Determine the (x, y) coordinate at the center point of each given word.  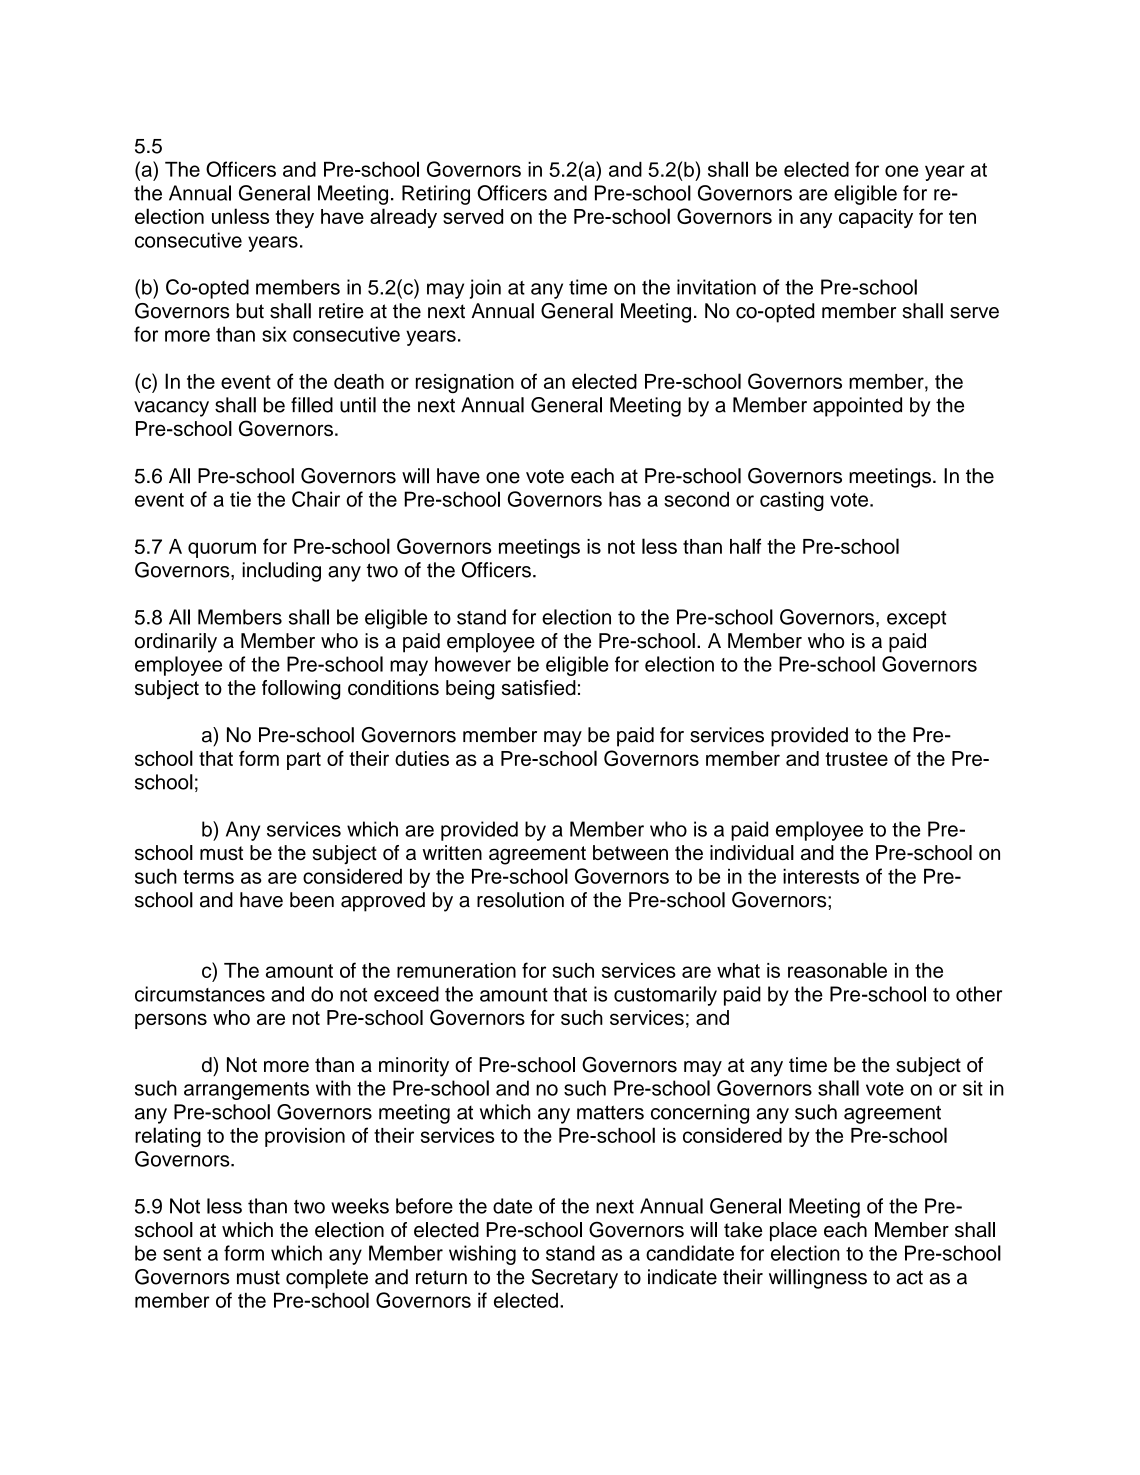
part (304, 761)
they (294, 218)
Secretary (575, 1279)
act (909, 1277)
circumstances (200, 994)
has (625, 499)
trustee (856, 759)
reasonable (837, 970)
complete (327, 1279)
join (485, 289)
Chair (316, 499)
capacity (876, 218)
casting (792, 501)
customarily (665, 996)
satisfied (539, 688)
